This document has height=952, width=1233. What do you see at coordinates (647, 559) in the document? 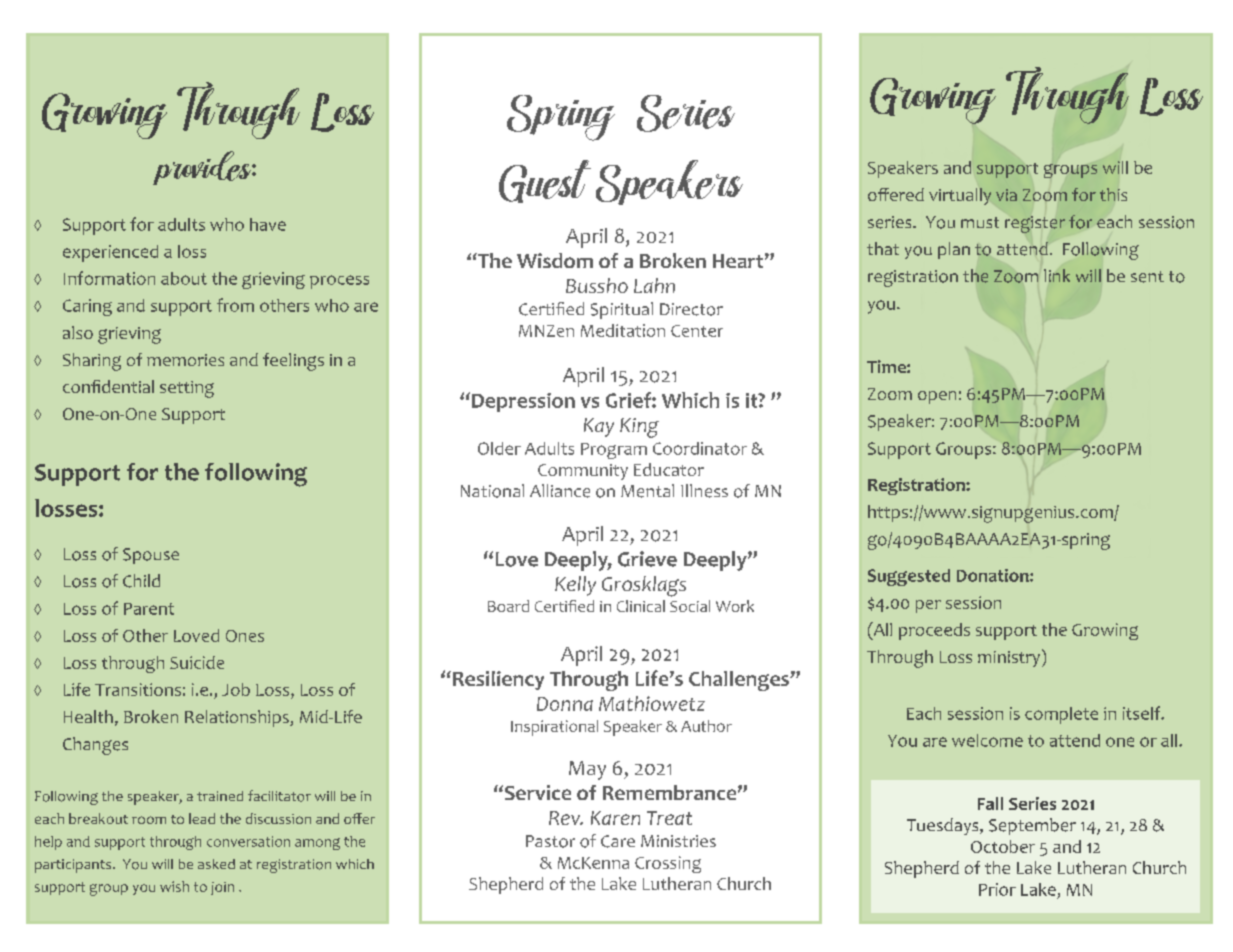
I see `Grieve` at bounding box center [647, 559].
